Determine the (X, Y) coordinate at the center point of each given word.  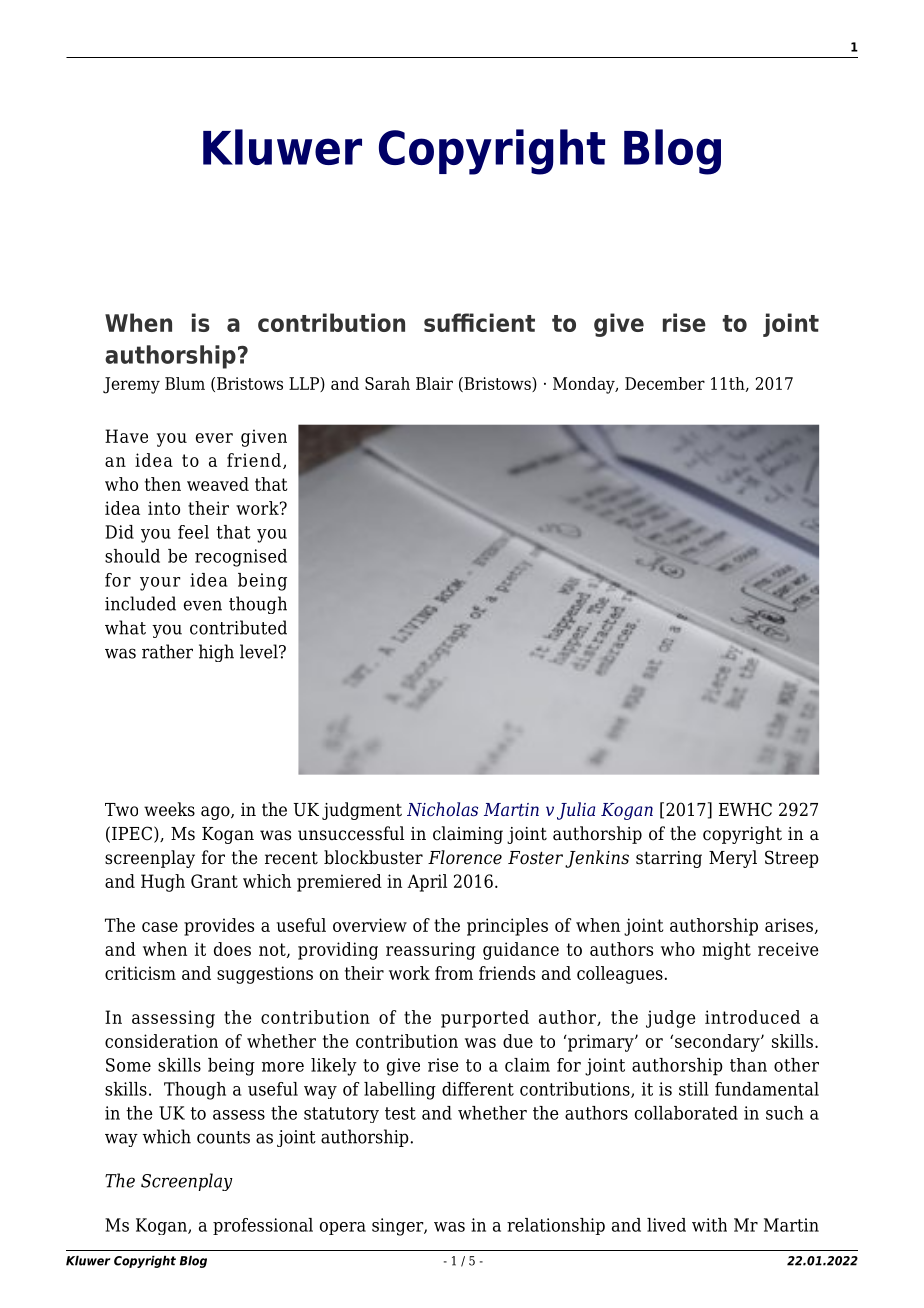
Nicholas (442, 809)
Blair (434, 383)
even (203, 605)
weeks (169, 809)
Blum (185, 383)
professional (263, 1226)
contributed (238, 627)
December (665, 383)
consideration (161, 1041)
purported (485, 1019)
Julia (576, 811)
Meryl (733, 859)
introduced (752, 1017)
